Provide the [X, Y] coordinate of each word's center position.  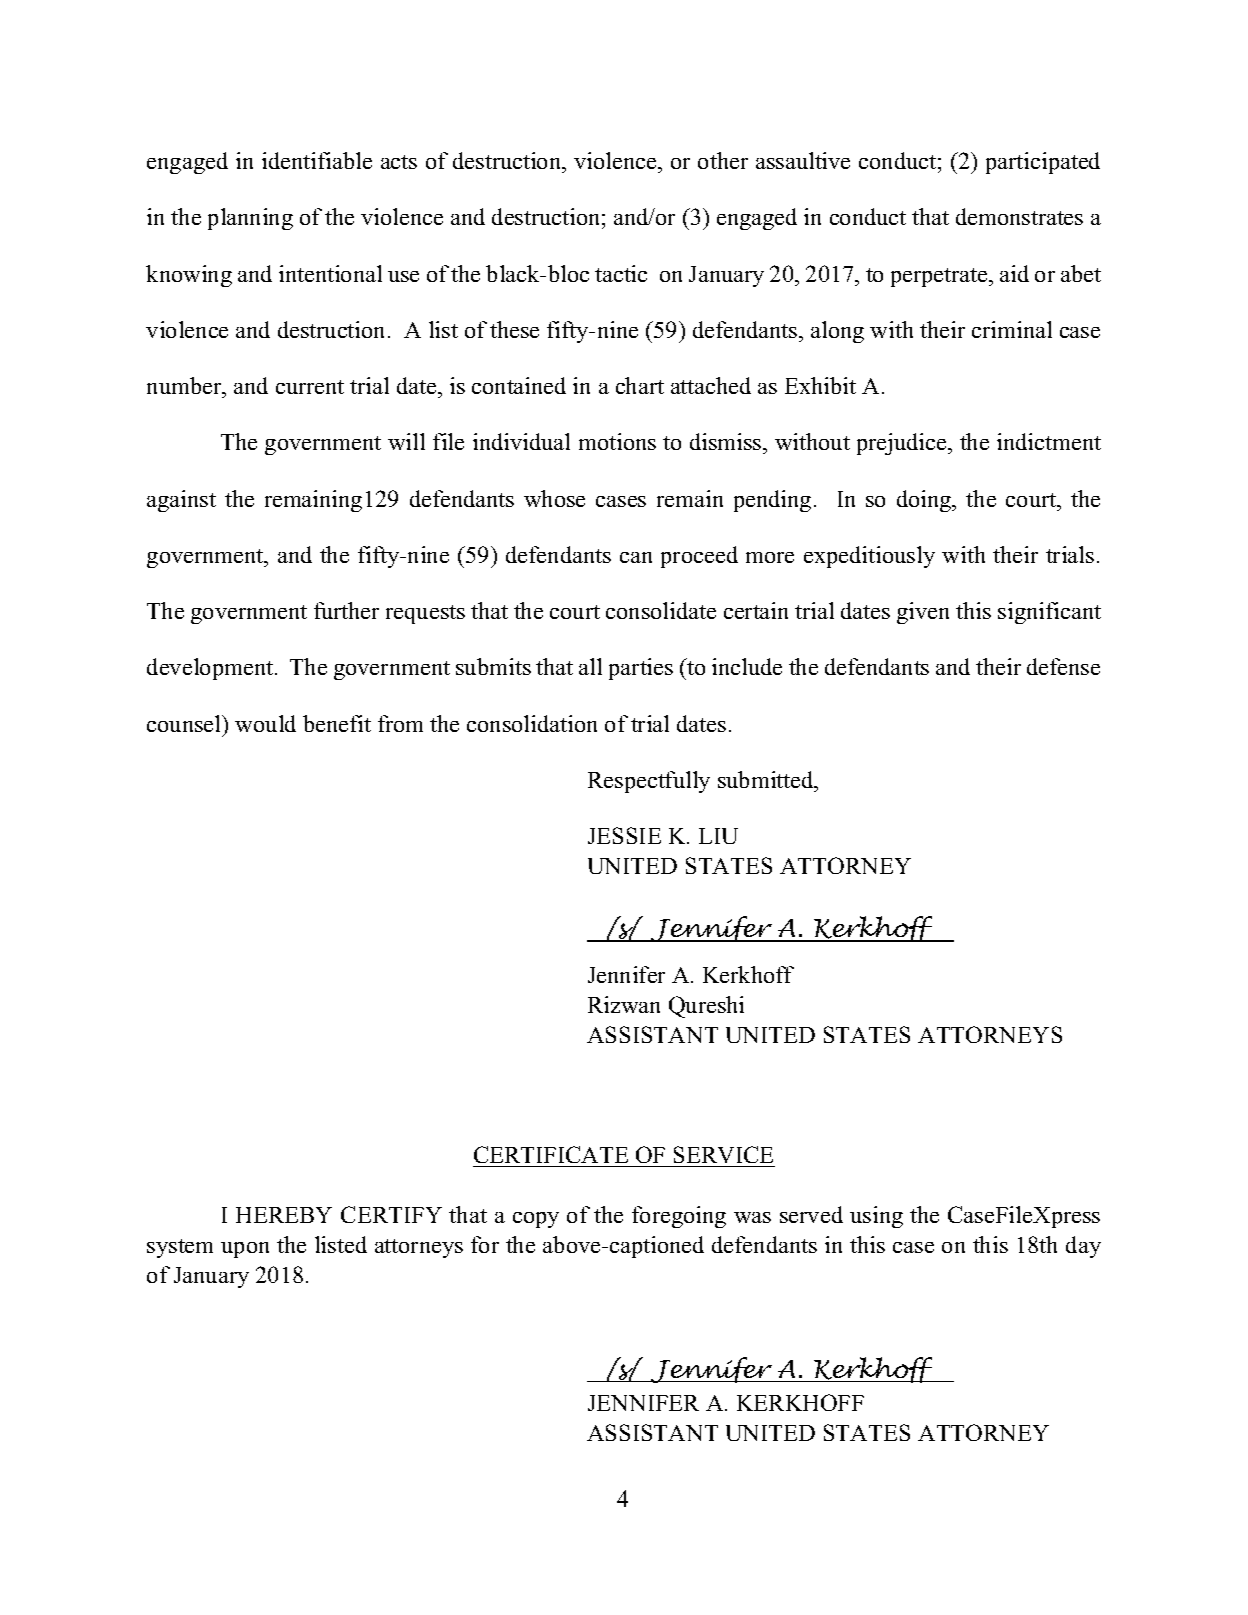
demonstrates [1019, 216]
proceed [699, 557]
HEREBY [284, 1215]
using [876, 1217]
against [181, 501]
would [265, 723]
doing [925, 501]
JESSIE [624, 835]
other [723, 160]
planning [250, 219]
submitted [767, 779]
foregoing [679, 1217]
